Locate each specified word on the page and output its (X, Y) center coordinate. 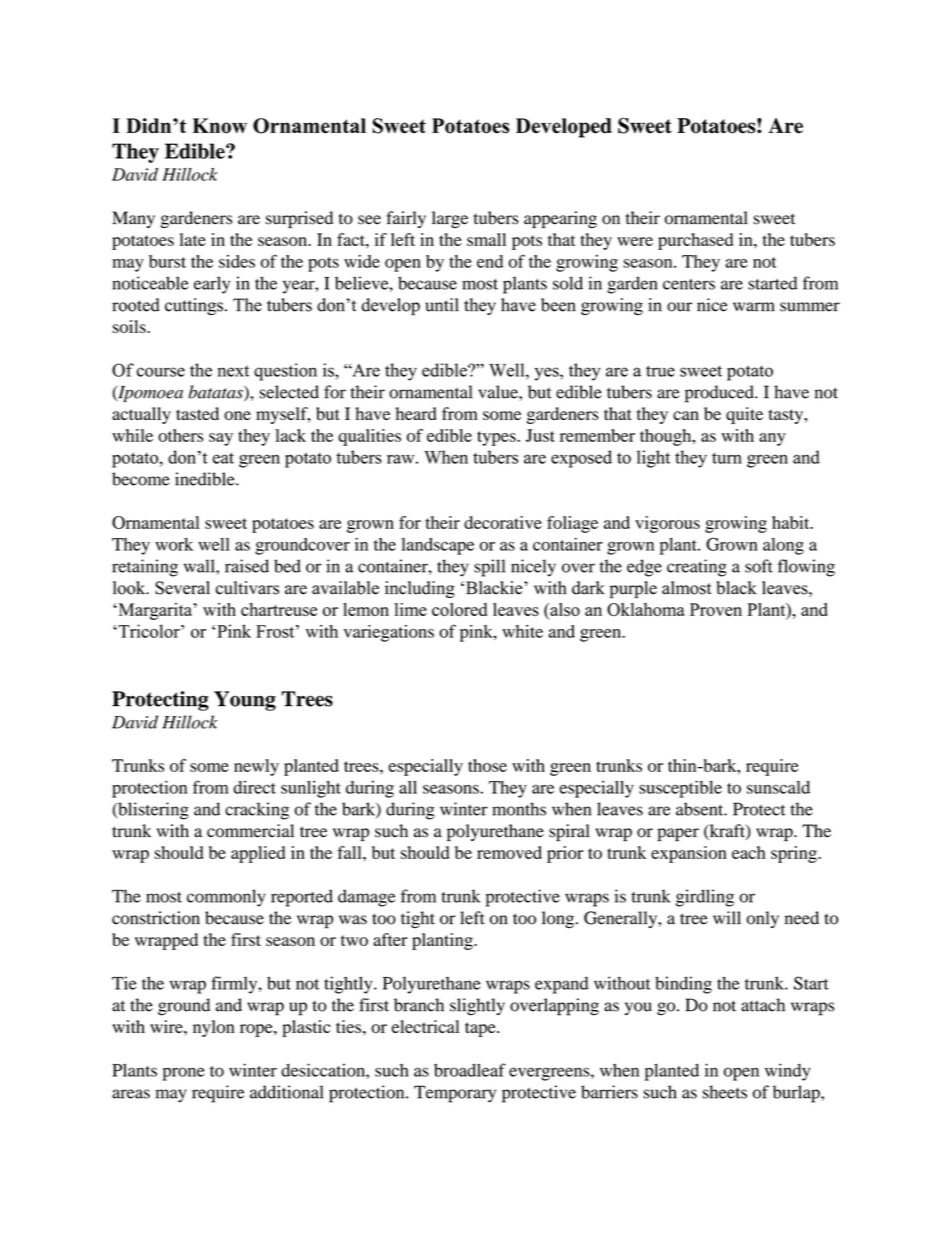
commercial (250, 831)
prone (184, 1074)
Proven (716, 609)
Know (219, 126)
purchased (695, 241)
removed (509, 852)
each (749, 852)
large (450, 219)
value (499, 392)
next (233, 371)
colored (459, 609)
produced (720, 394)
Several (182, 588)
